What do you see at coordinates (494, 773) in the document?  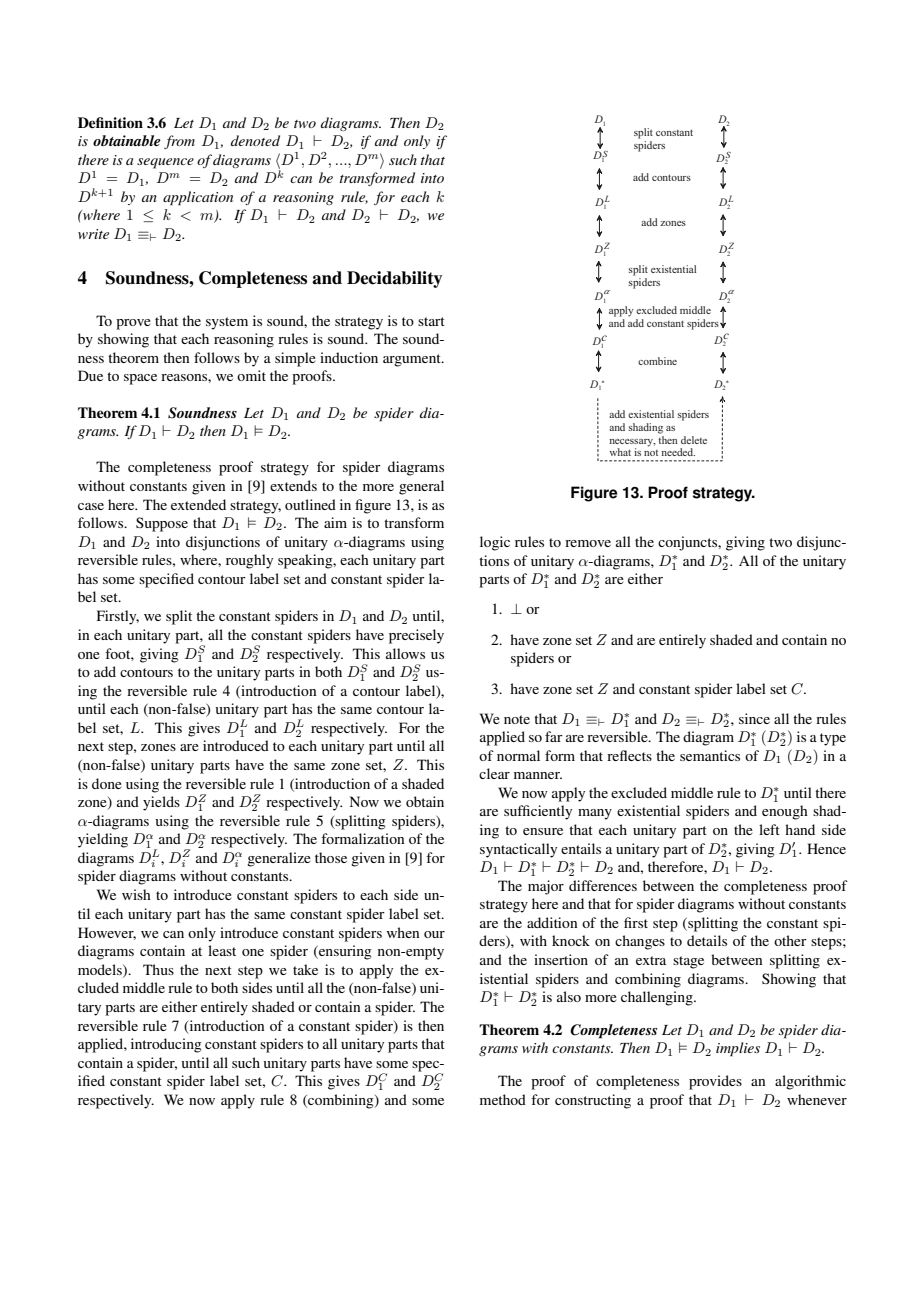 I see `clear` at bounding box center [494, 773].
